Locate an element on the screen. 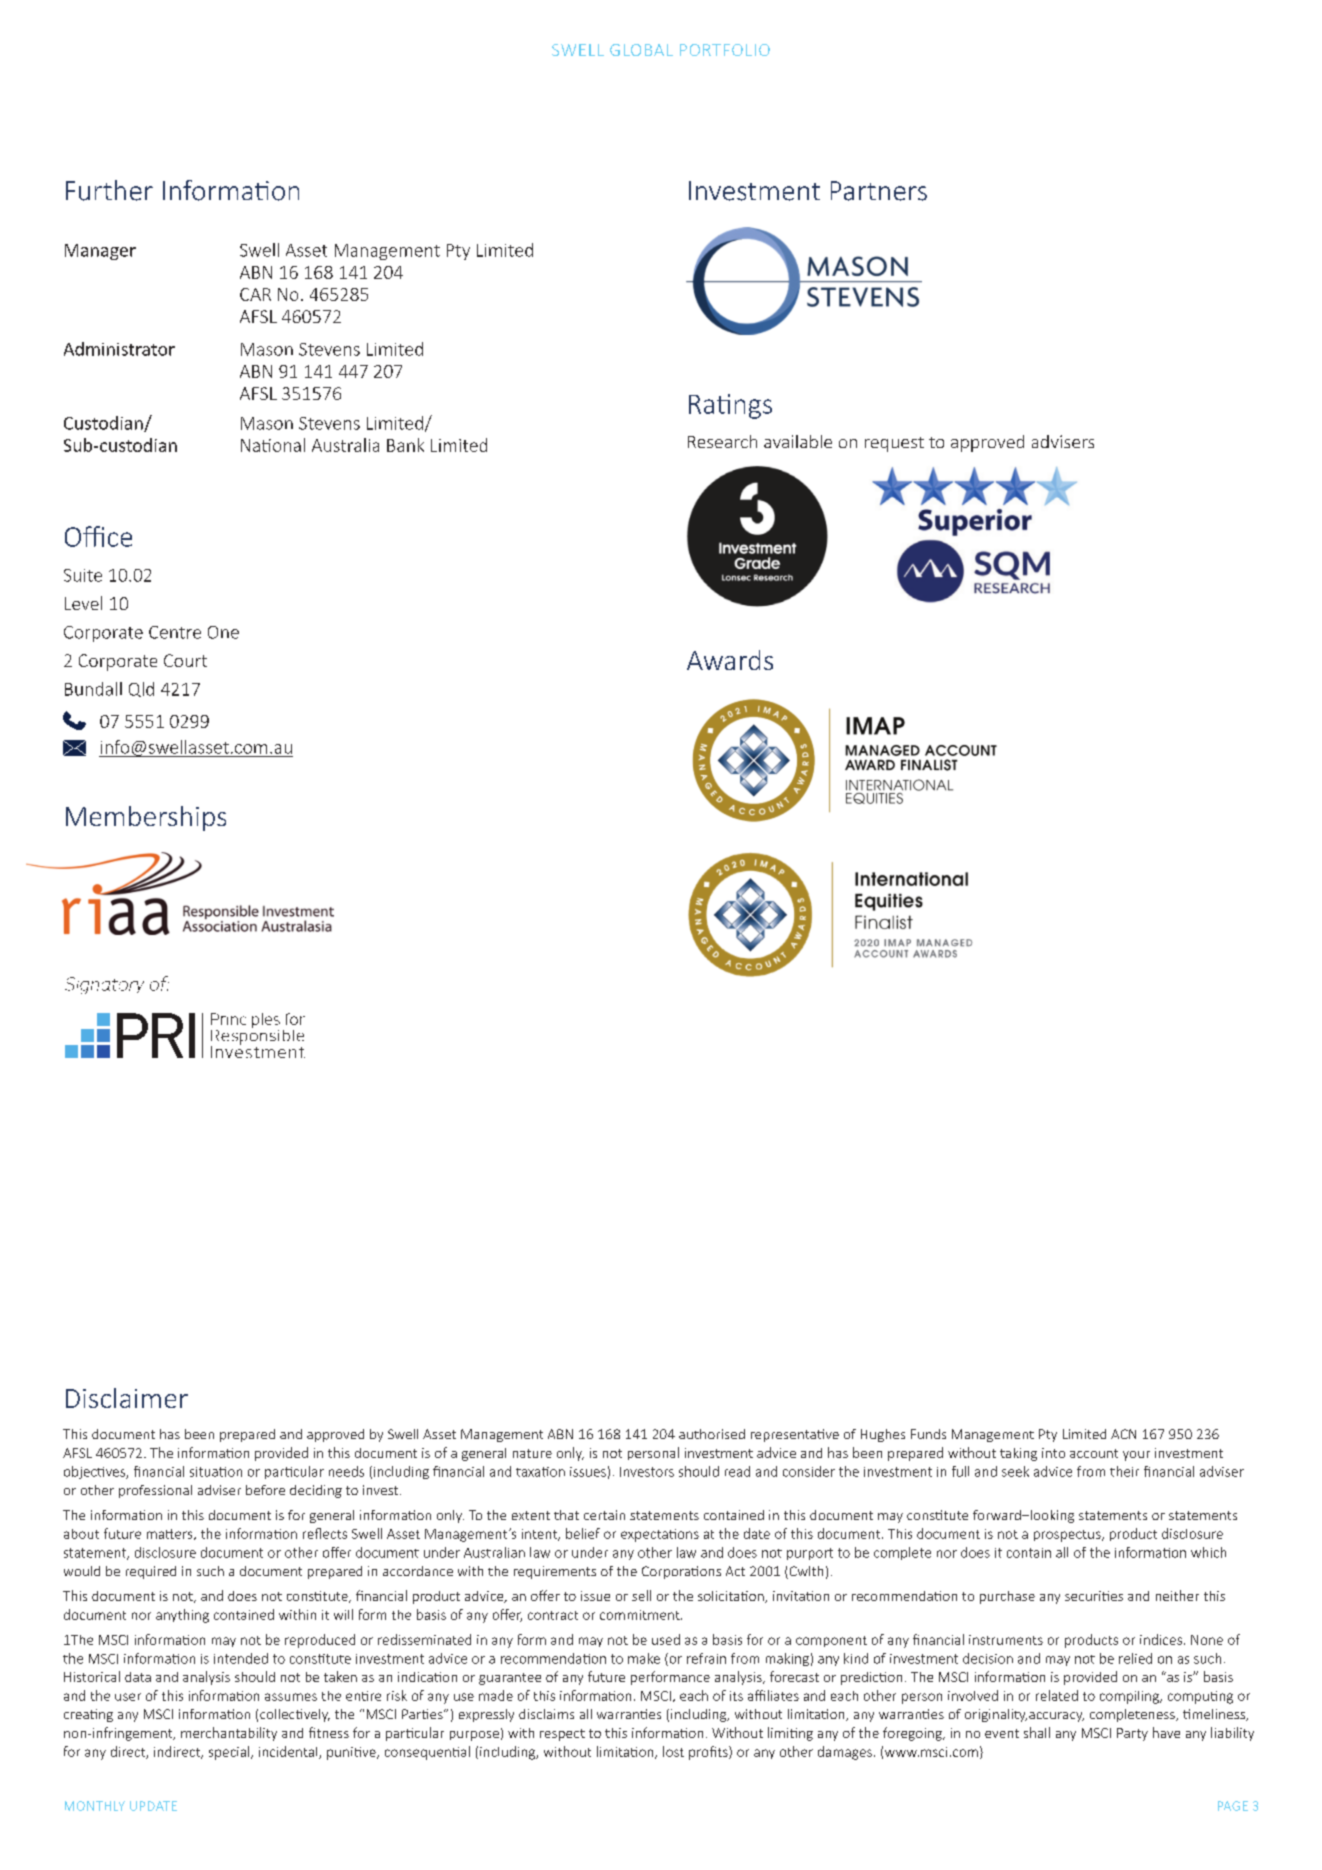  Awards is located at coordinates (730, 660).
